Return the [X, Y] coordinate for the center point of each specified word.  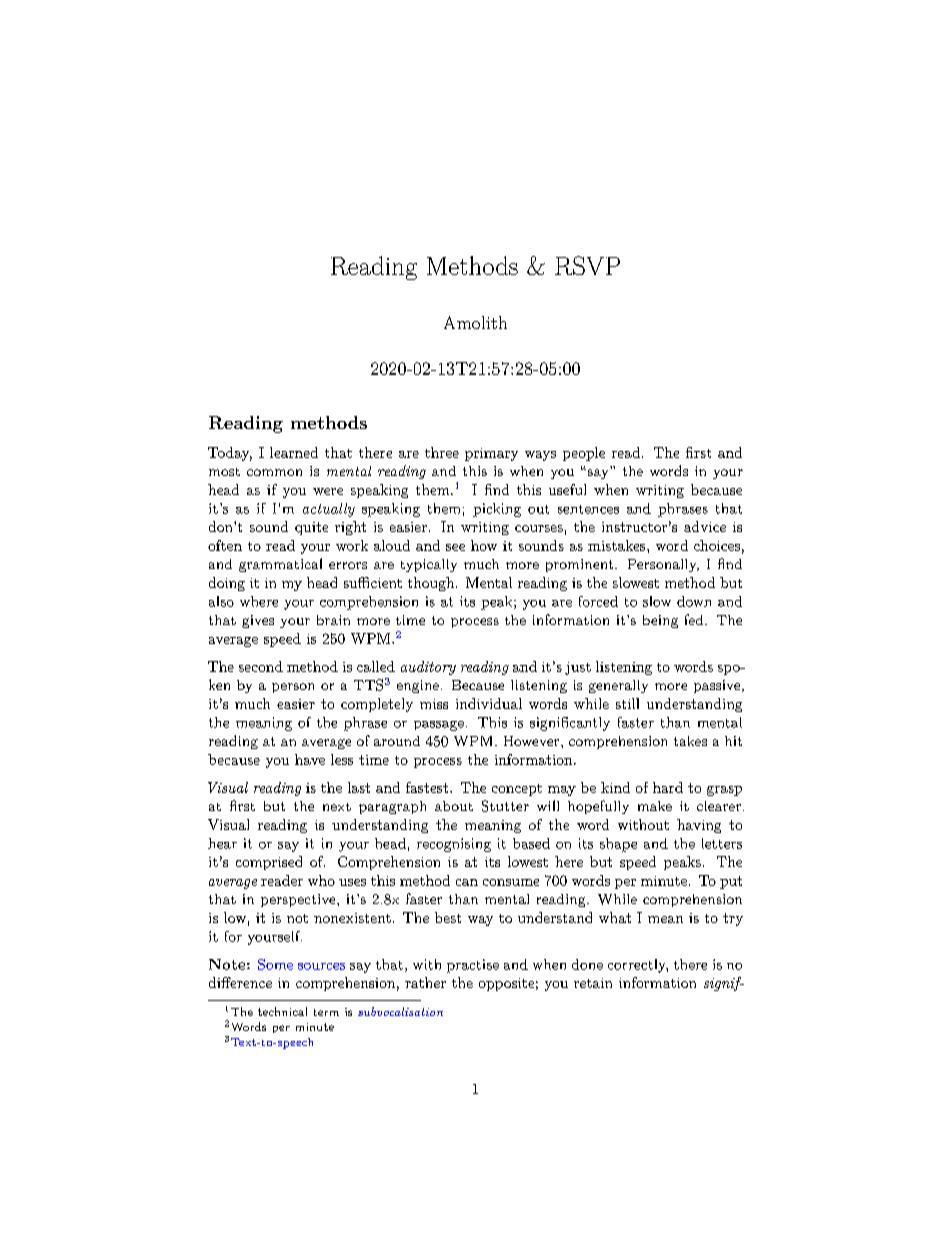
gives [258, 621]
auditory [428, 668]
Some [275, 964]
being [660, 621]
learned [294, 452]
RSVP [587, 265]
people [584, 454]
